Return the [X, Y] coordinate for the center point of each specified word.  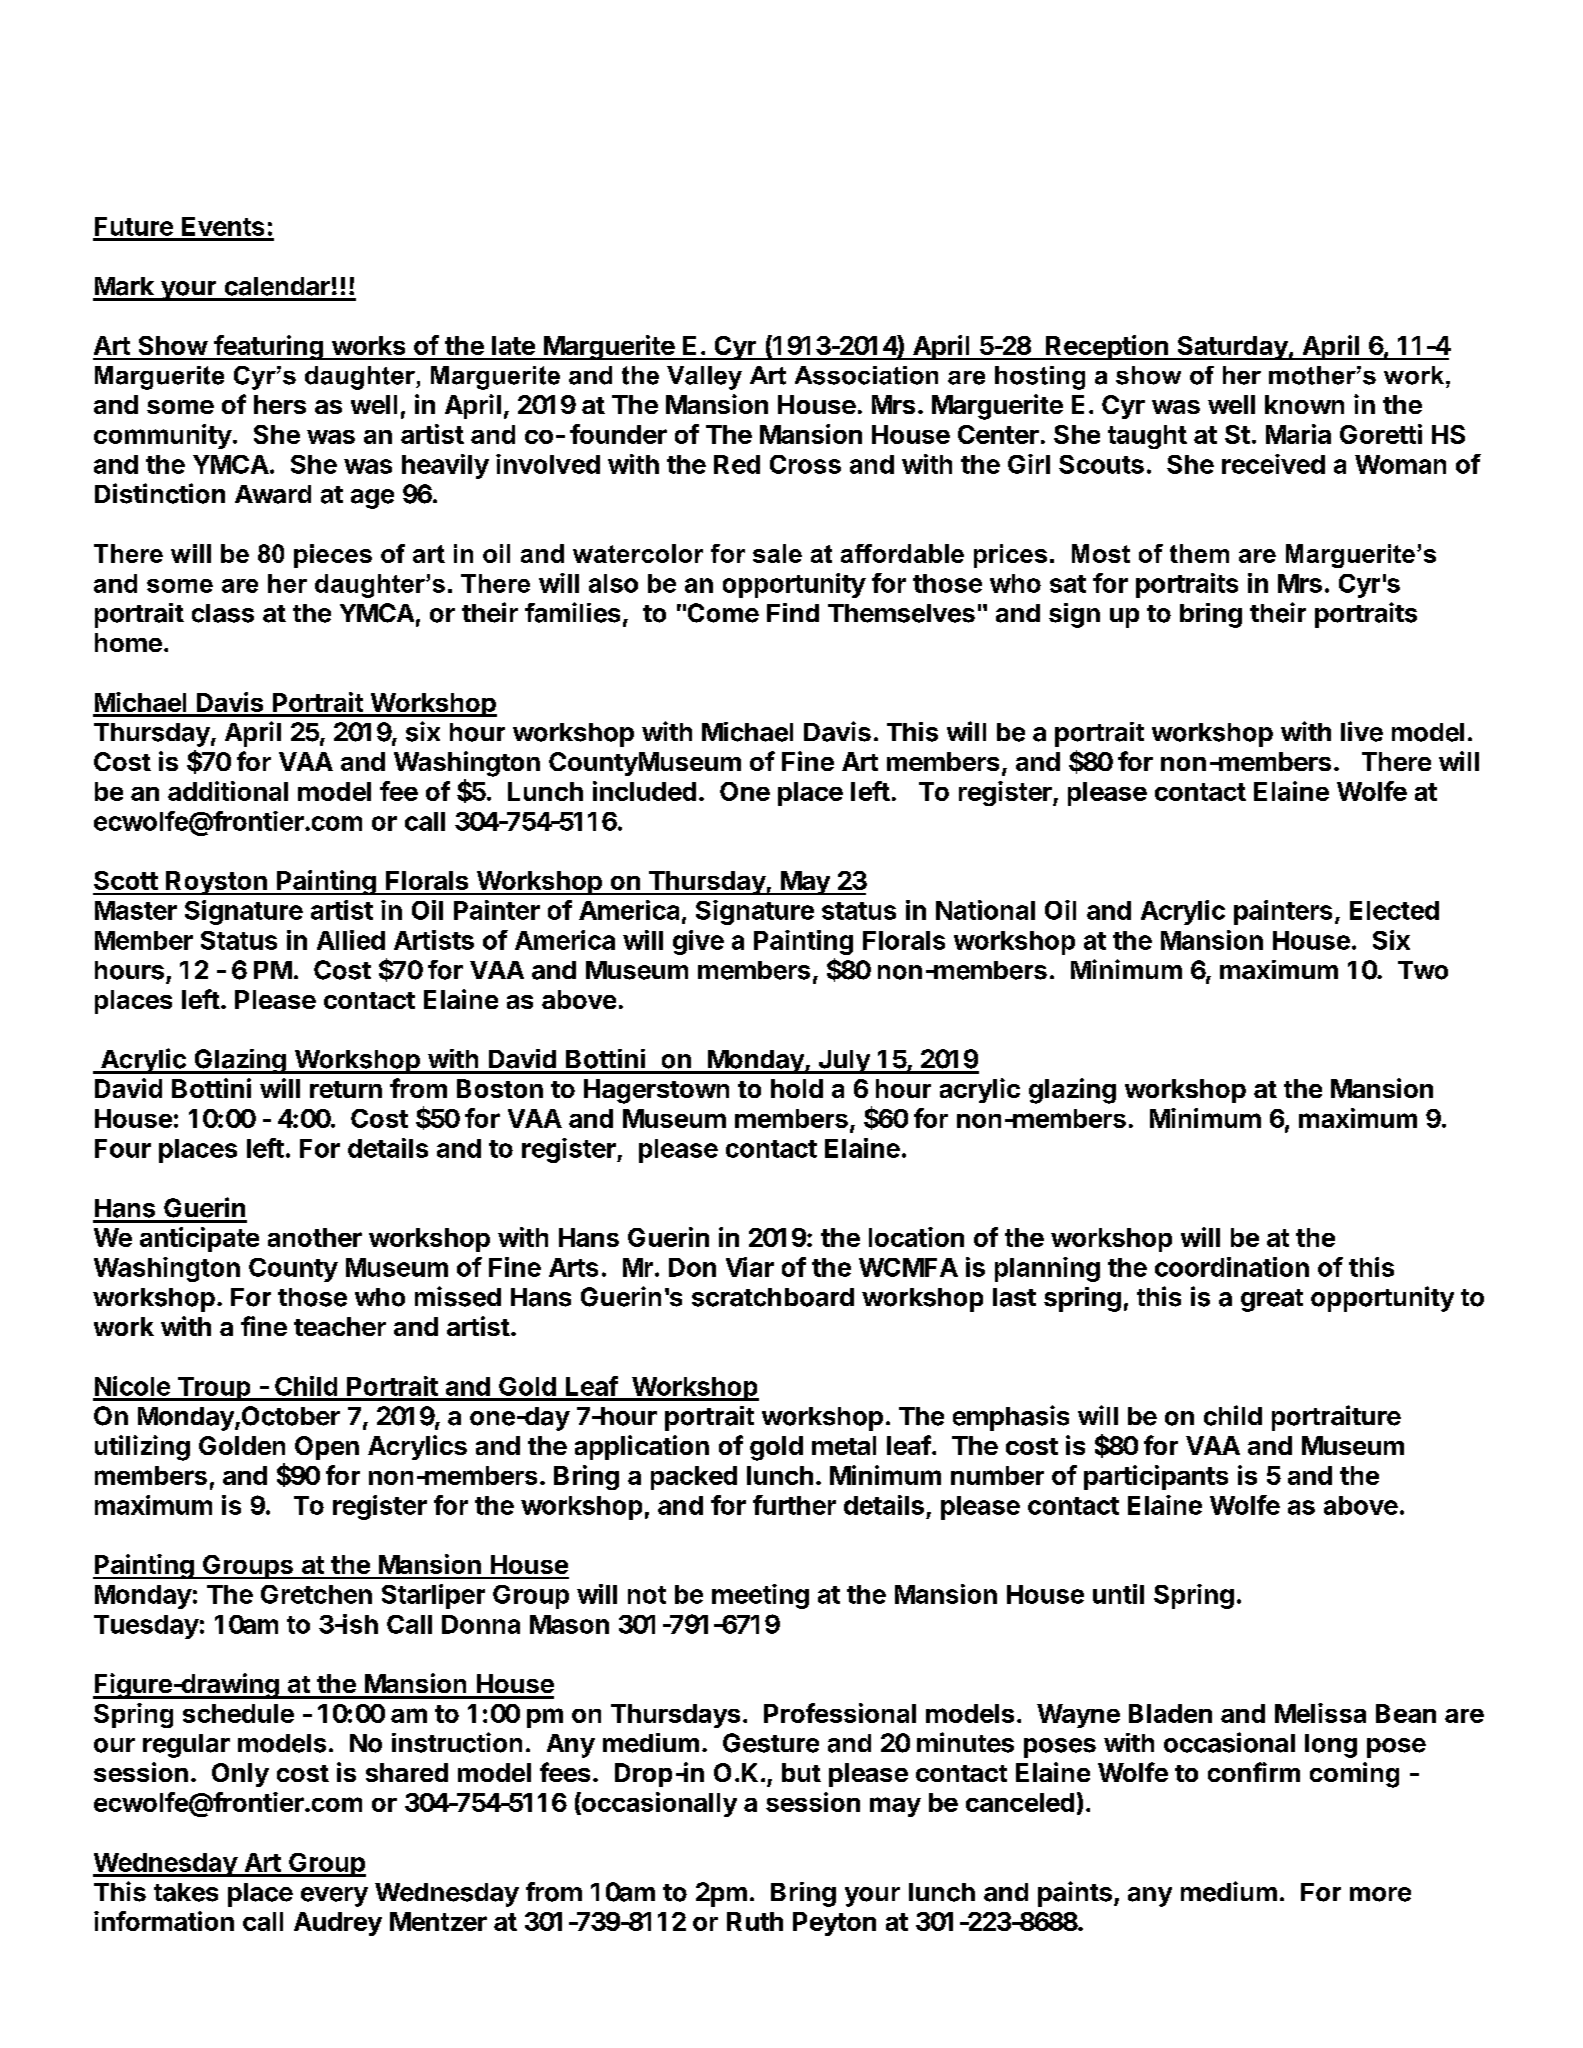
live [1362, 731]
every [334, 1897]
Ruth [755, 1921]
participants [1156, 1477]
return [346, 1089]
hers [280, 404]
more [1380, 1894]
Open [327, 1448]
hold [797, 1088]
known [1304, 404]
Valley [704, 378]
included [644, 791]
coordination [1232, 1267]
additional [228, 791]
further [794, 1505]
